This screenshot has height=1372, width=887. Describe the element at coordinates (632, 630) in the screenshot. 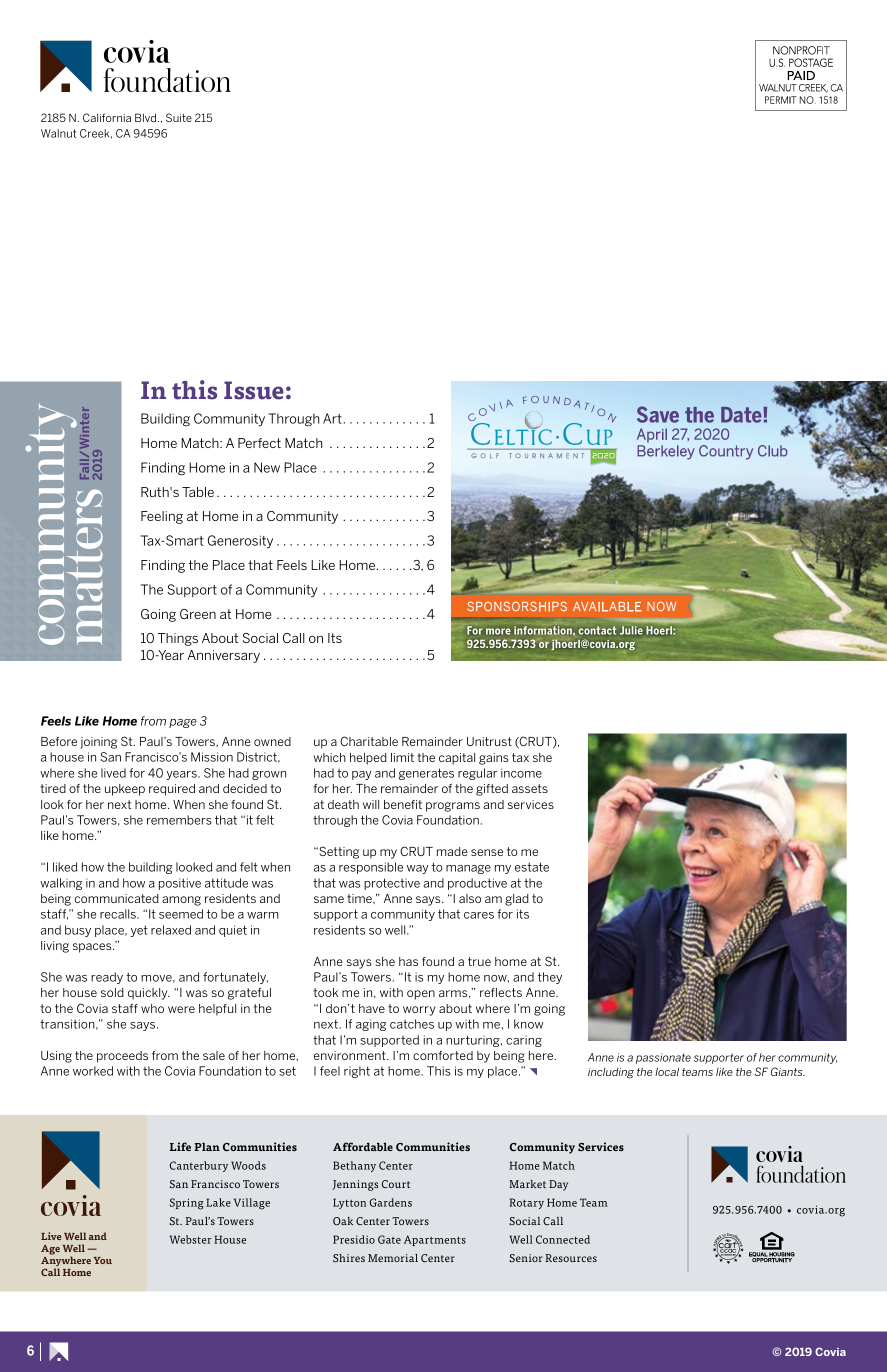

I see `Julie` at that location.
